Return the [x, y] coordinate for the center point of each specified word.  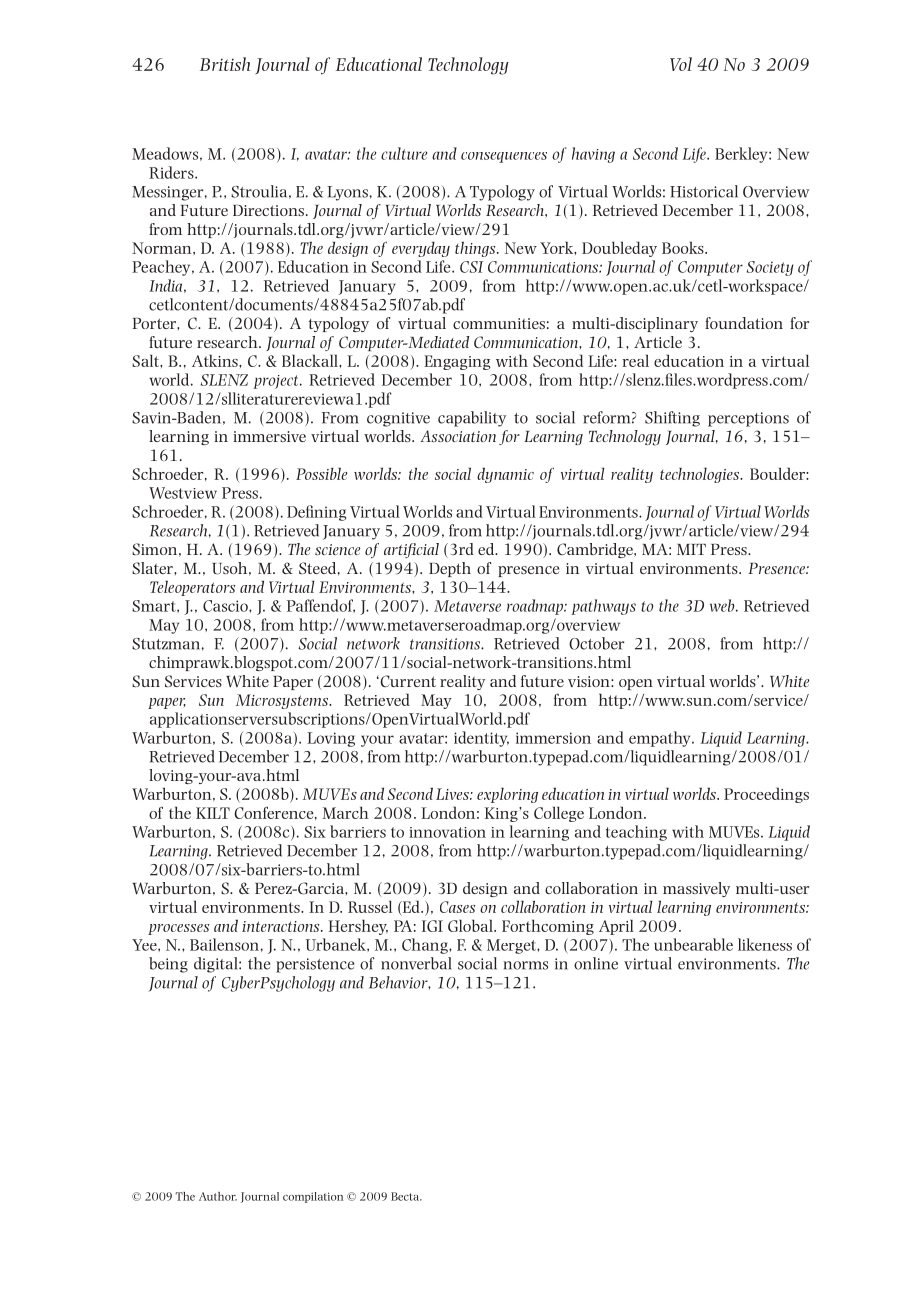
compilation [313, 1197]
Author [218, 1196]
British [225, 64]
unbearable [693, 944]
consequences [504, 157]
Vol [681, 64]
